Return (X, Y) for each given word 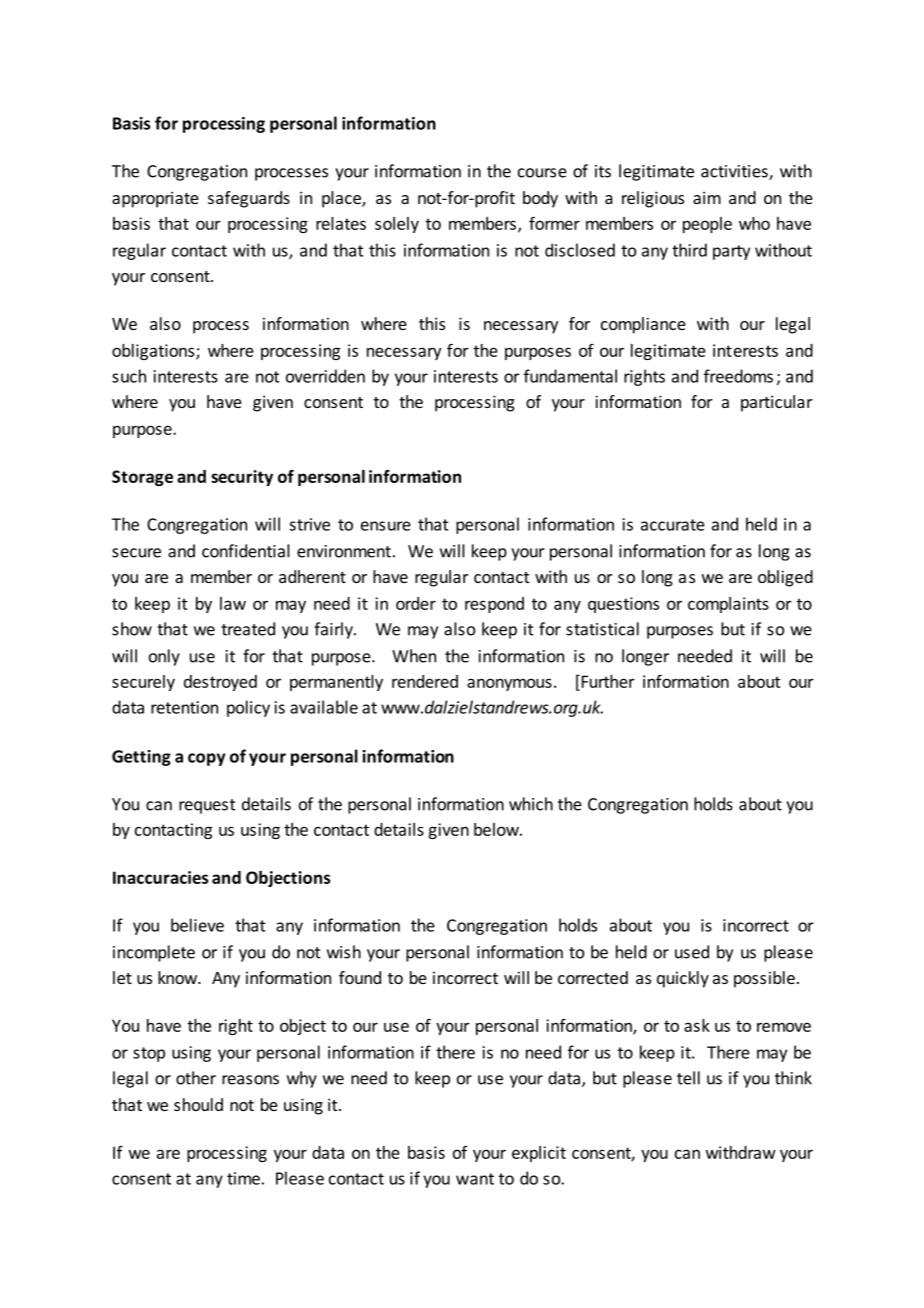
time (243, 1178)
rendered (425, 681)
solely (397, 225)
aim (707, 197)
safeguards (249, 199)
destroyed (220, 683)
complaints (728, 605)
